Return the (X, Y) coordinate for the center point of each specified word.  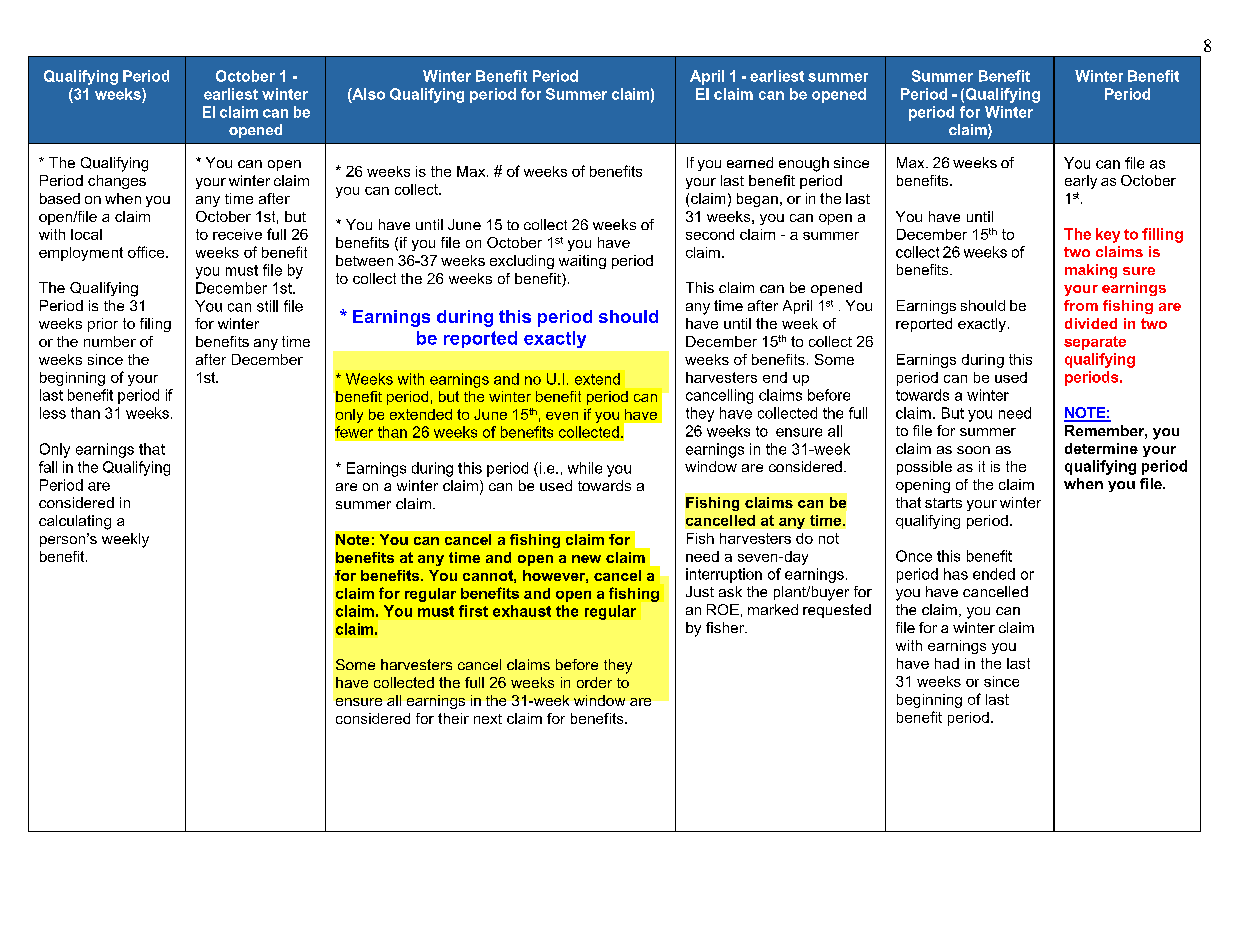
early (1081, 182)
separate (1095, 343)
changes (117, 182)
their (453, 718)
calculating (75, 522)
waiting (582, 262)
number (110, 341)
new (586, 559)
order (594, 682)
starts (943, 503)
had (947, 663)
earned (750, 162)
